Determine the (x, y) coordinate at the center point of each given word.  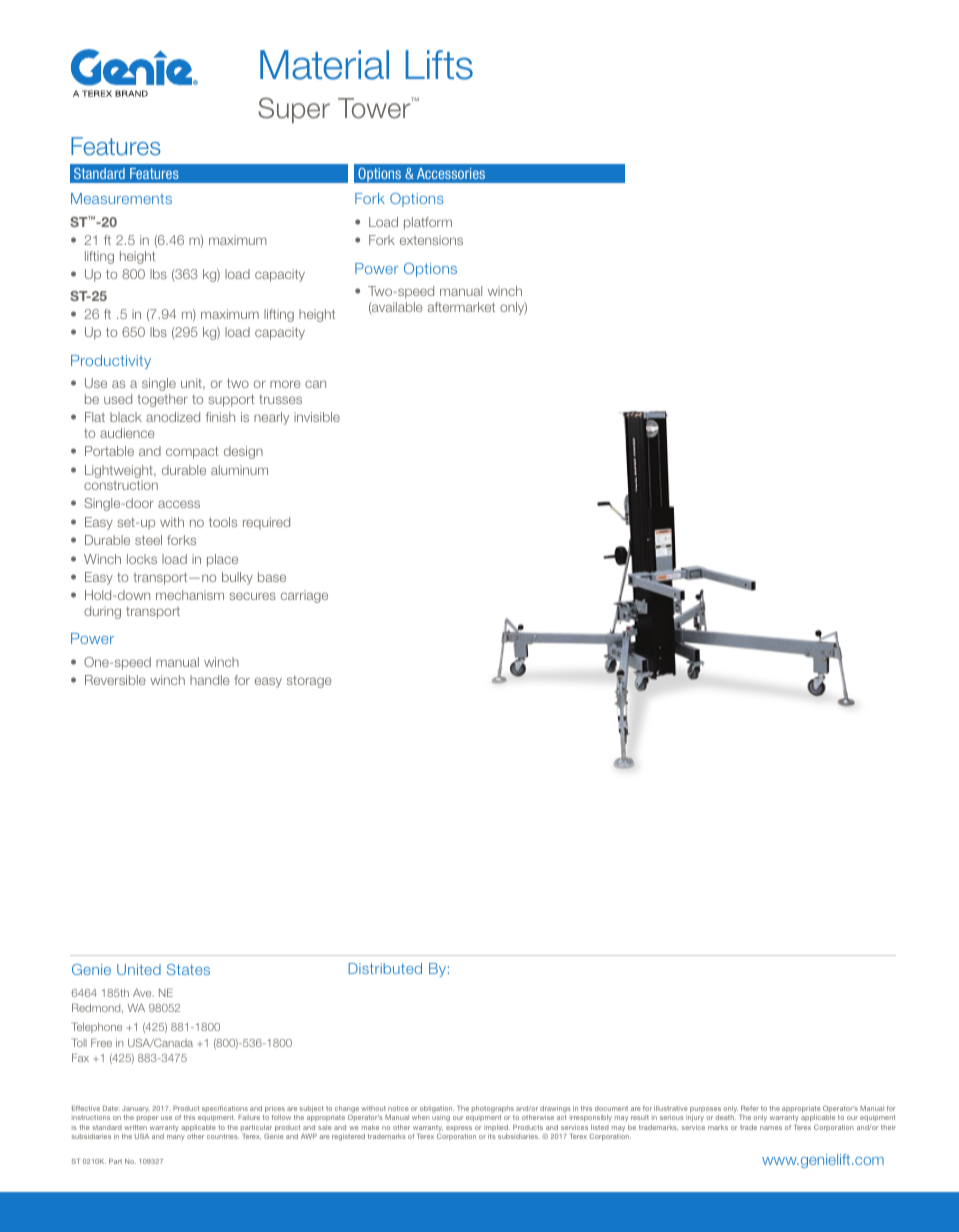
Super (294, 110)
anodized (173, 417)
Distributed (385, 968)
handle (210, 680)
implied (497, 1128)
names (771, 1128)
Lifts (439, 65)
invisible (317, 417)
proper (147, 1118)
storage (309, 682)
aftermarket (461, 307)
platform (428, 223)
